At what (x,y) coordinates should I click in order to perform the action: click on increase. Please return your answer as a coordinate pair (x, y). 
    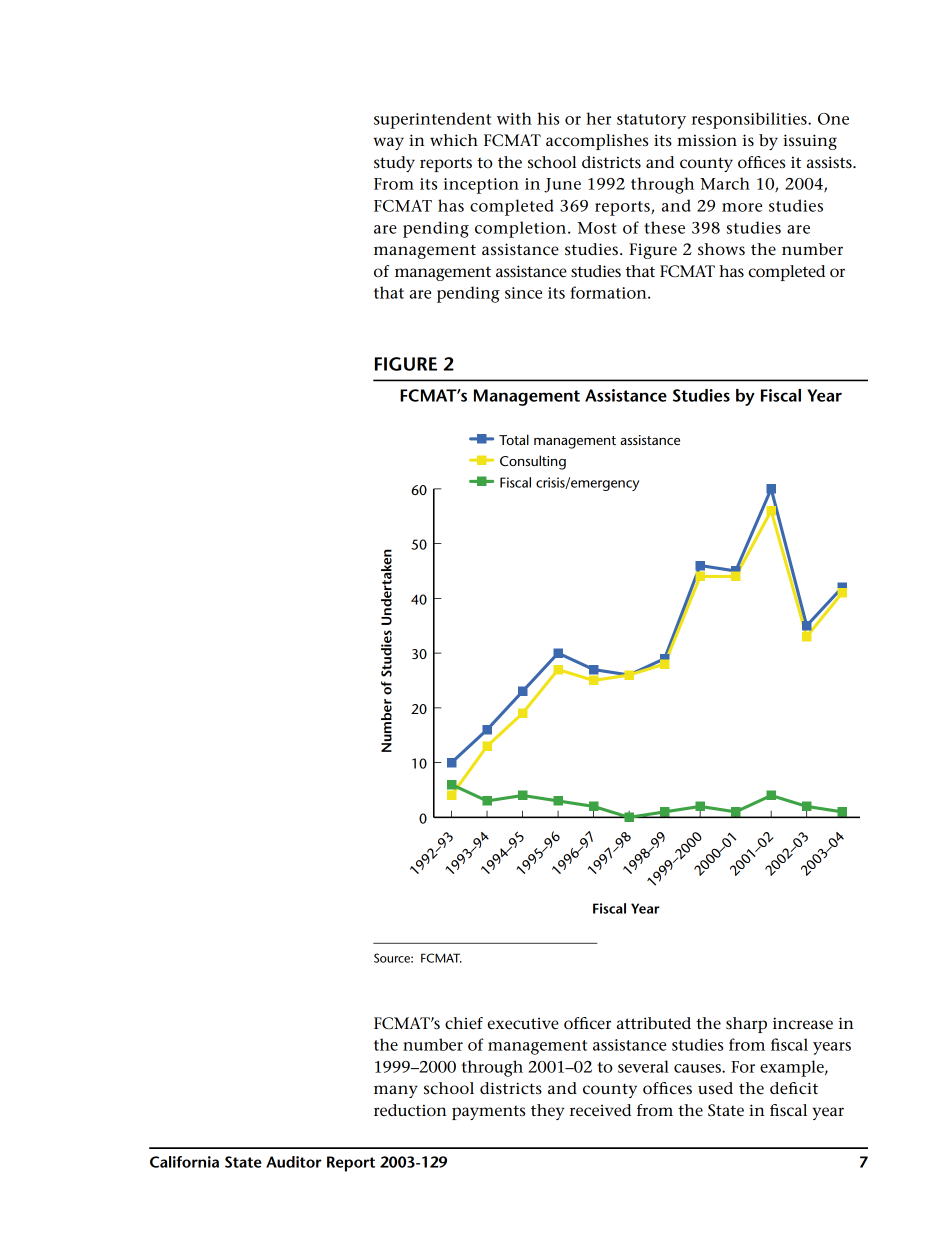
    Looking at the image, I should click on (803, 1023).
